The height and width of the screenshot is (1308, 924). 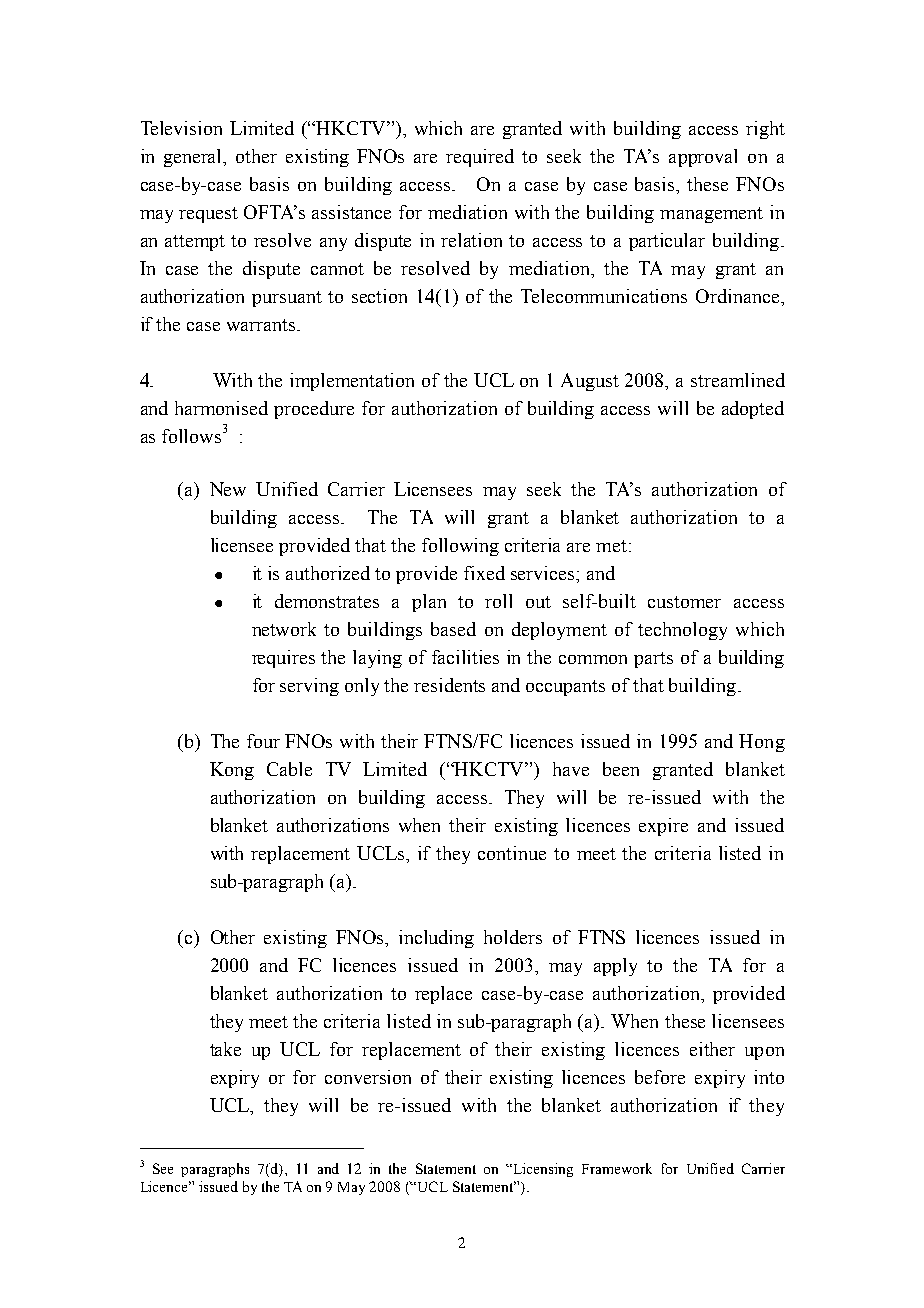 What do you see at coordinates (480, 158) in the screenshot?
I see `required` at bounding box center [480, 158].
